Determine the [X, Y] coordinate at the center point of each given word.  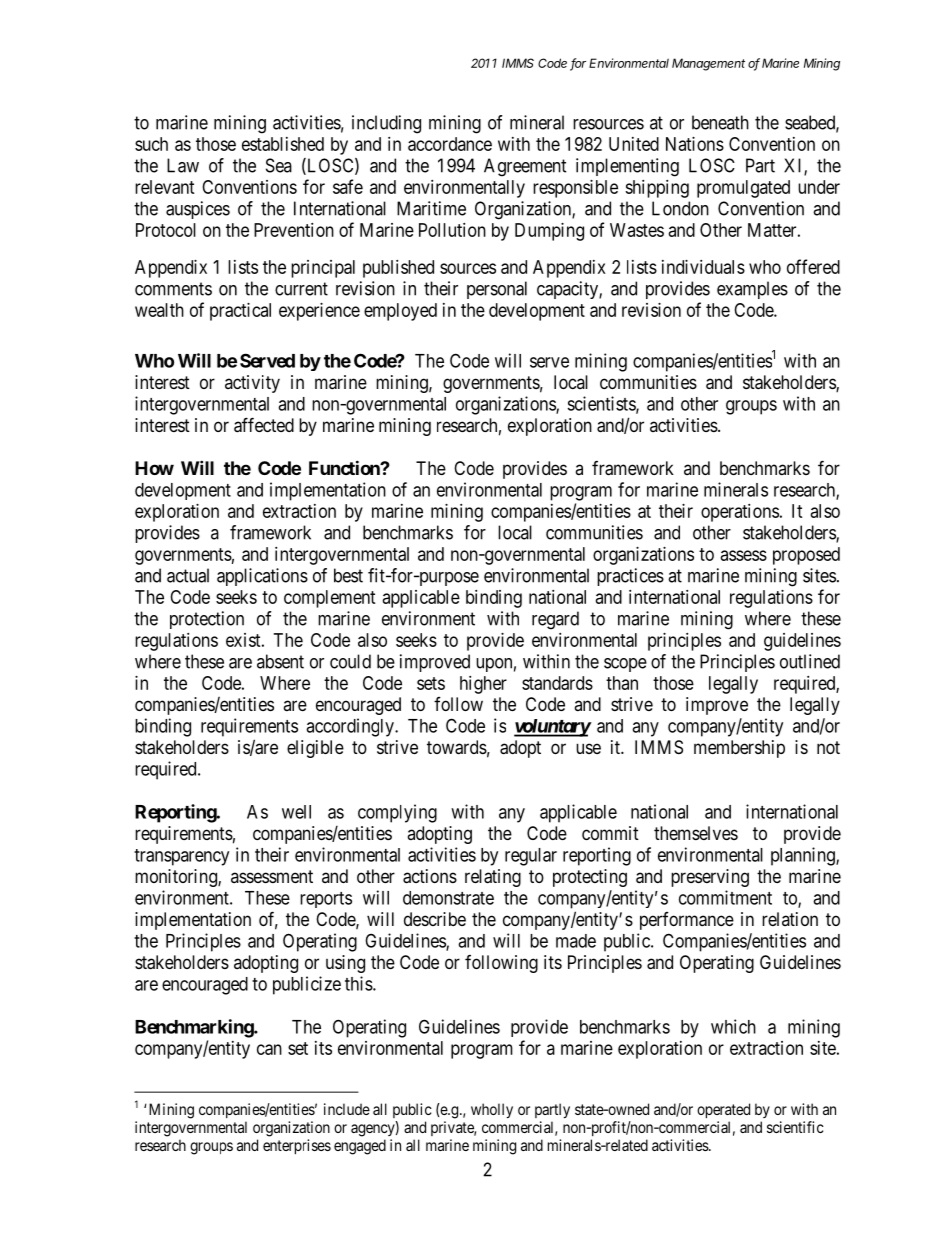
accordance [450, 144]
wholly [492, 1110]
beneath [720, 122]
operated [723, 1110]
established [283, 144]
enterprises [297, 1146]
